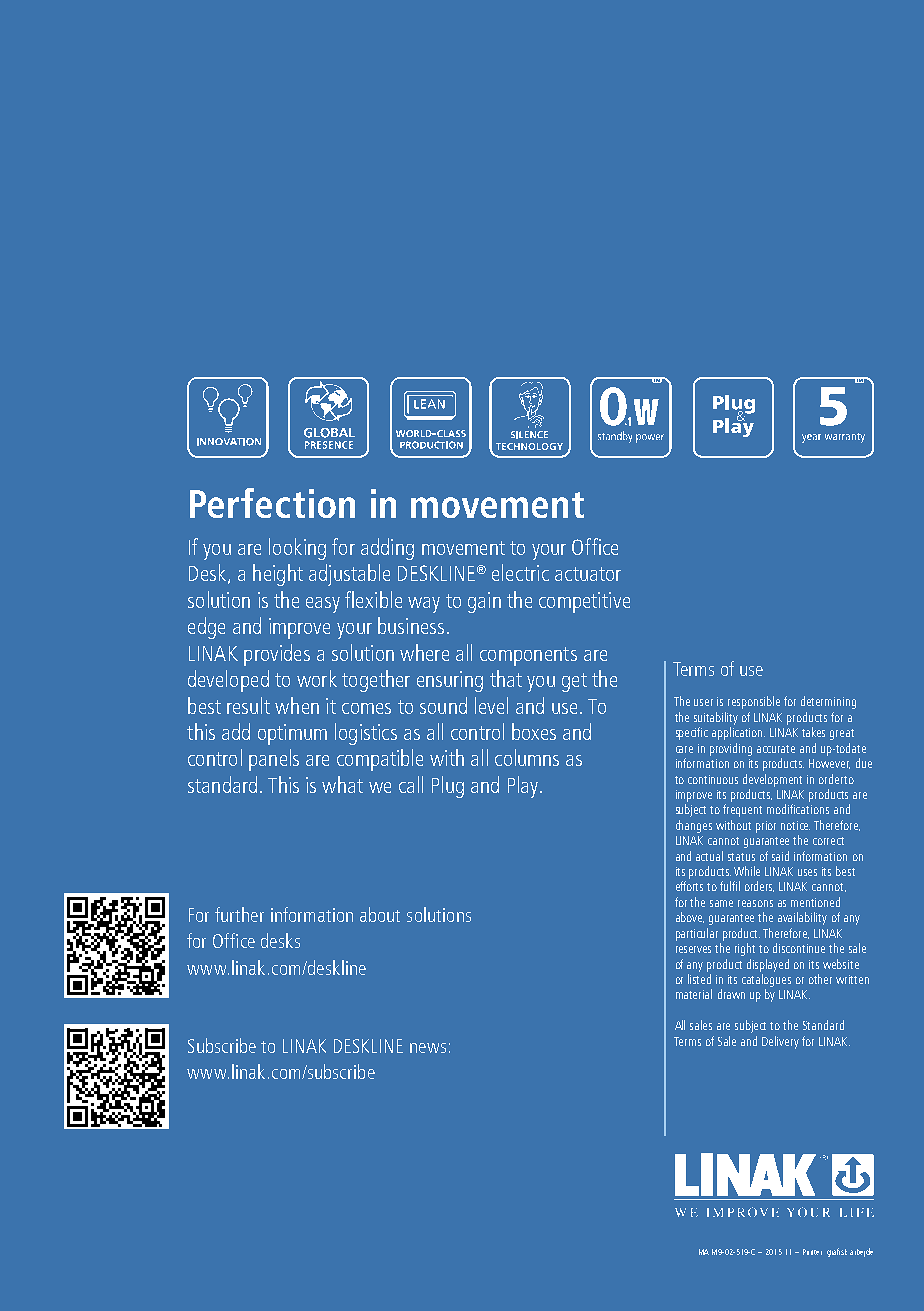 This screenshot has height=1311, width=924. I want to click on actuator, so click(588, 574).
